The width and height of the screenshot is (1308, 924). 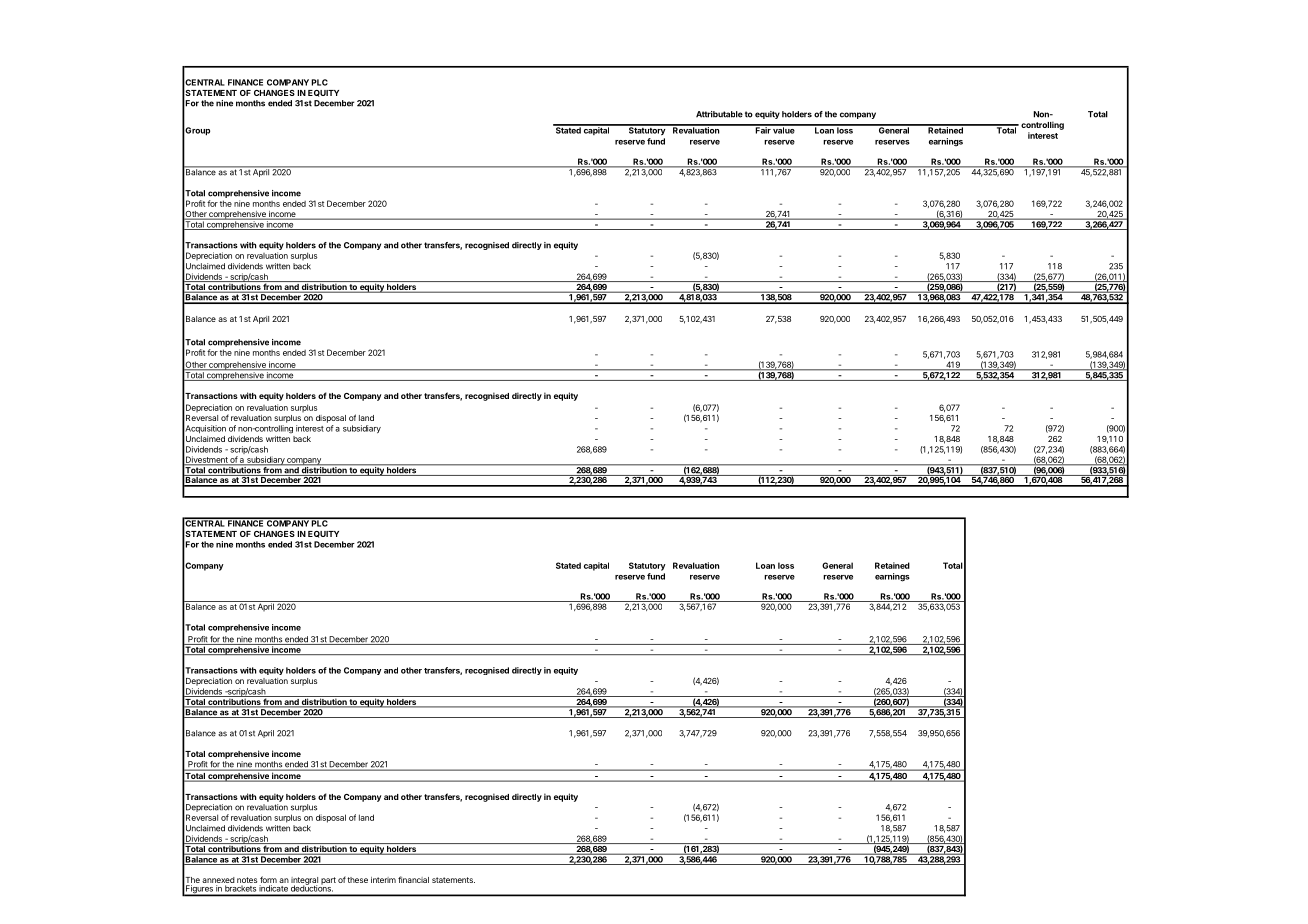 What do you see at coordinates (719, 114) in the screenshot?
I see `Attributable` at bounding box center [719, 114].
